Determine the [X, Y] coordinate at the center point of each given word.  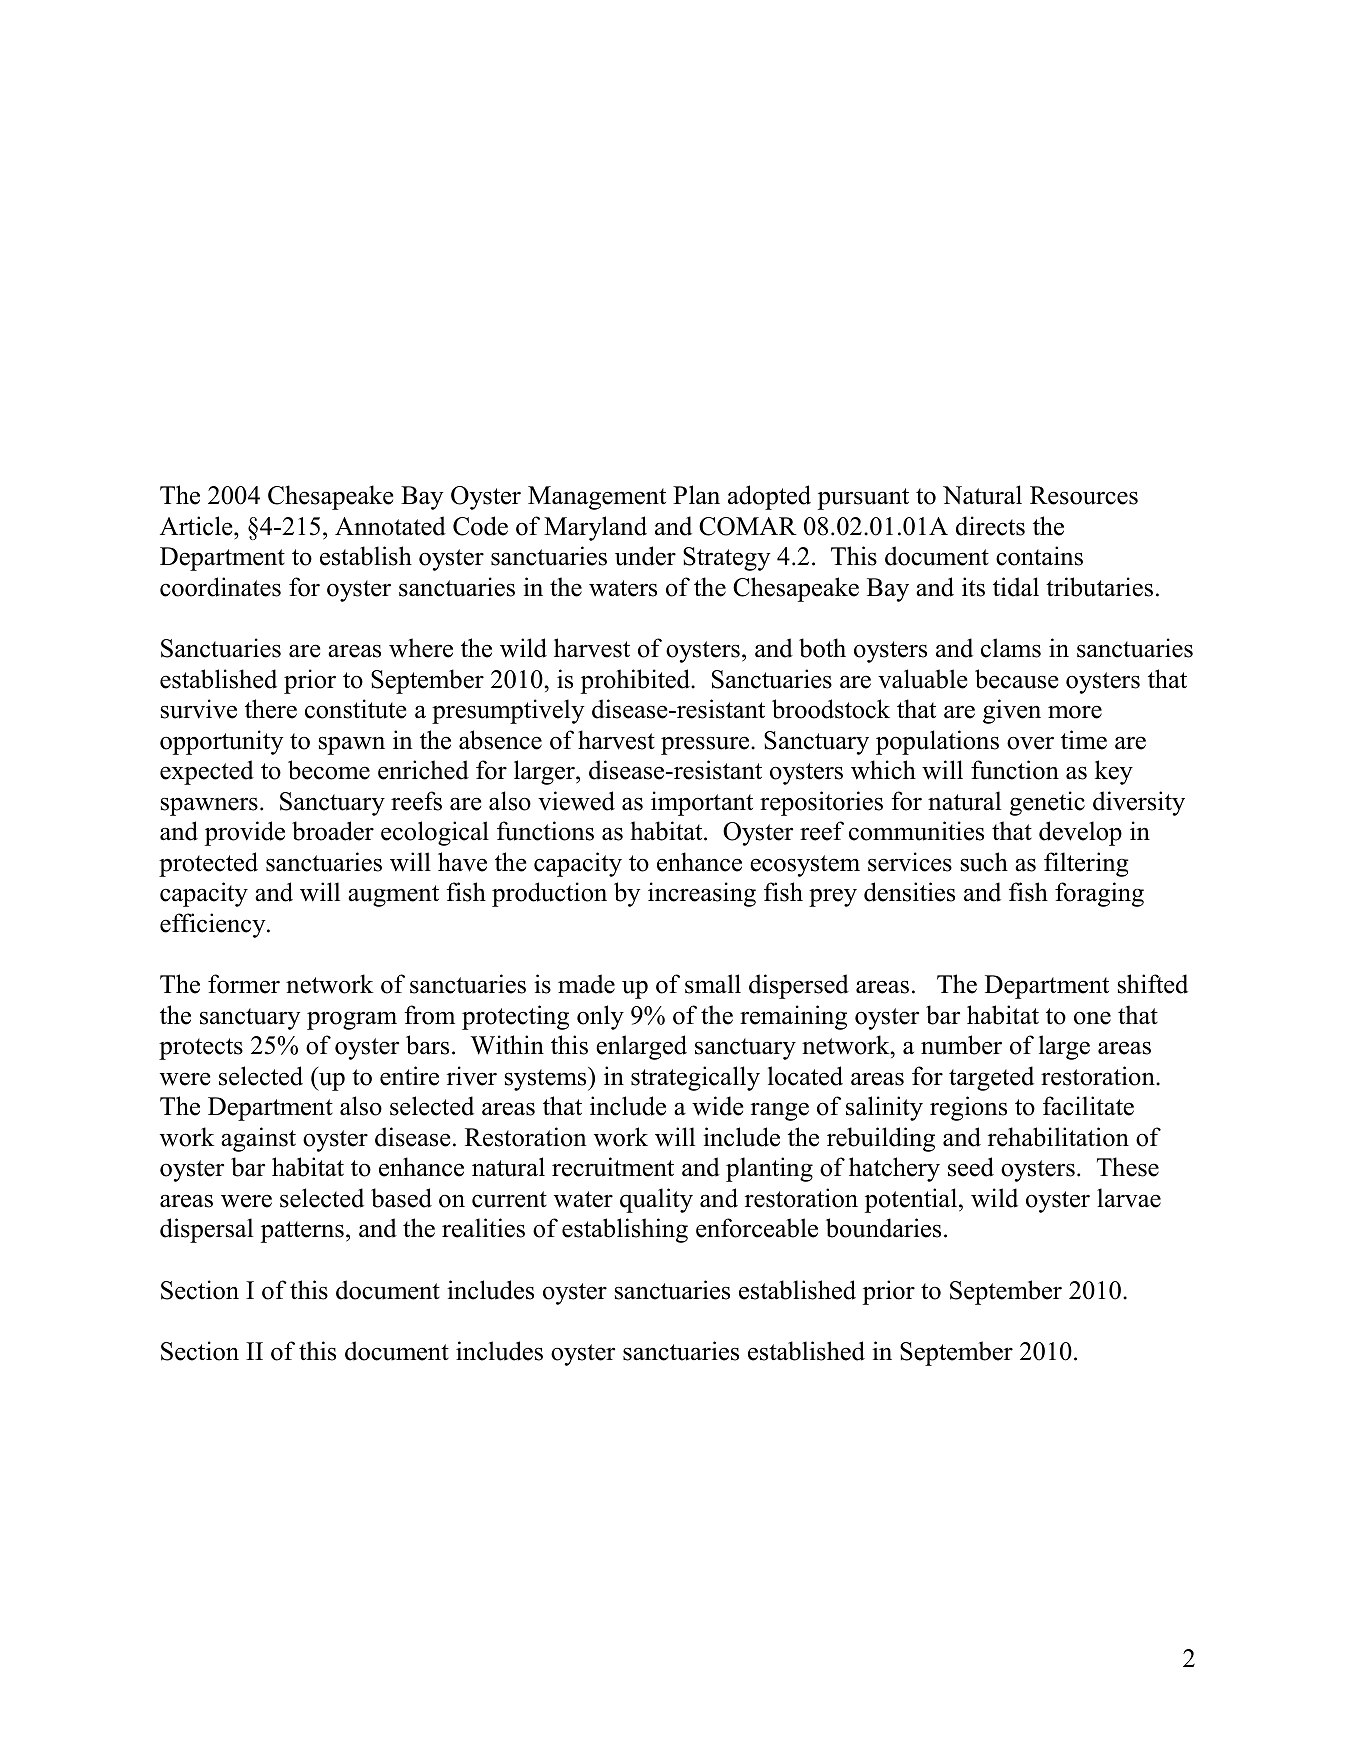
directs [990, 526]
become [329, 770]
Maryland [595, 528]
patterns [302, 1232]
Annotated [390, 526]
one [1092, 1018]
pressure [706, 745]
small [713, 984]
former [244, 984]
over [1030, 743]
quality [656, 1200]
